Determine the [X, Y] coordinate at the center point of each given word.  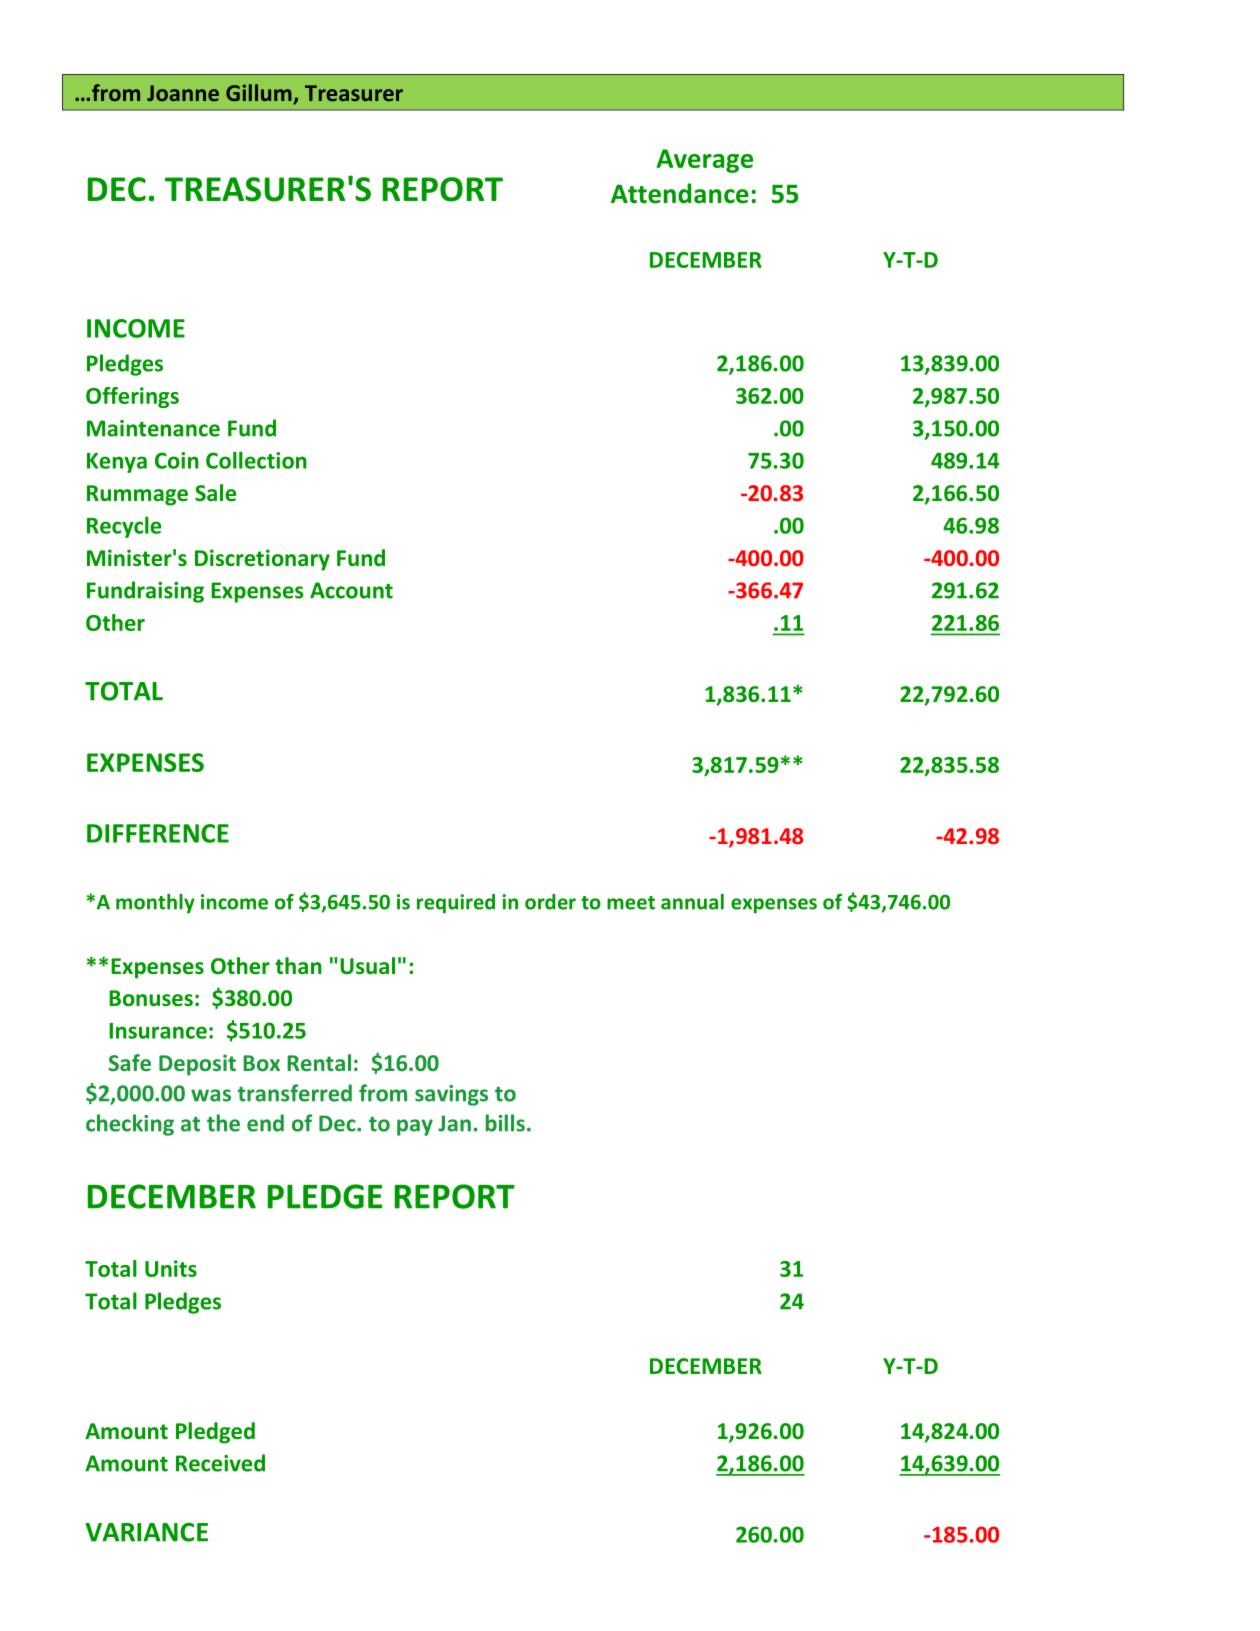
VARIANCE [146, 1532]
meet [631, 903]
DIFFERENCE [158, 833]
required [456, 904]
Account [351, 590]
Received [220, 1463]
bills [505, 1123]
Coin [177, 460]
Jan [454, 1123]
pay [415, 1127]
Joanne [183, 93]
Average [705, 161]
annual [692, 902]
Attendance [680, 193]
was [211, 1095]
